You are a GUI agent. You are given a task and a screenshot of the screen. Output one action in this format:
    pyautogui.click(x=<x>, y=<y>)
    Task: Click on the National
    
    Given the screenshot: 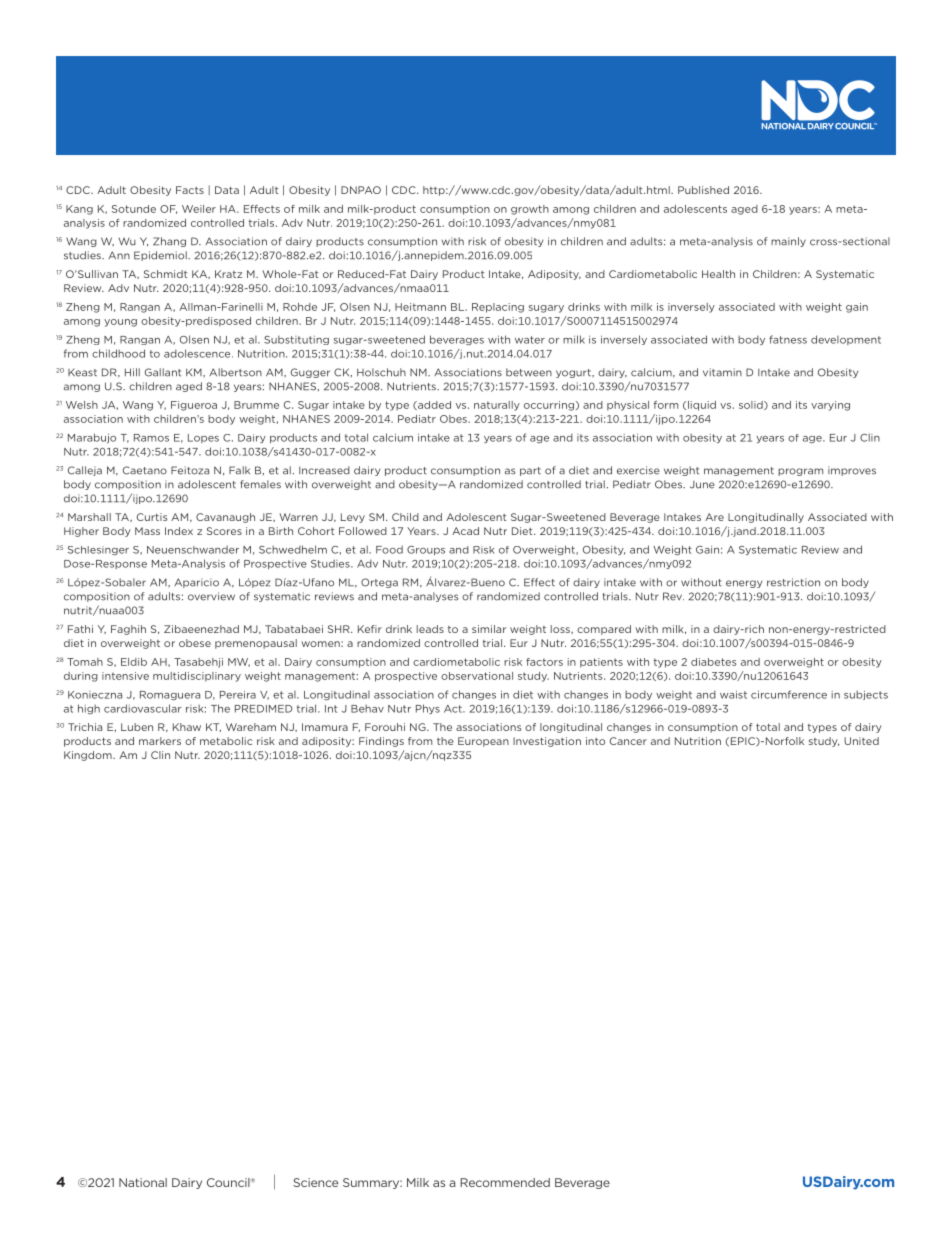 What is the action you would take?
    pyautogui.click(x=143, y=1182)
